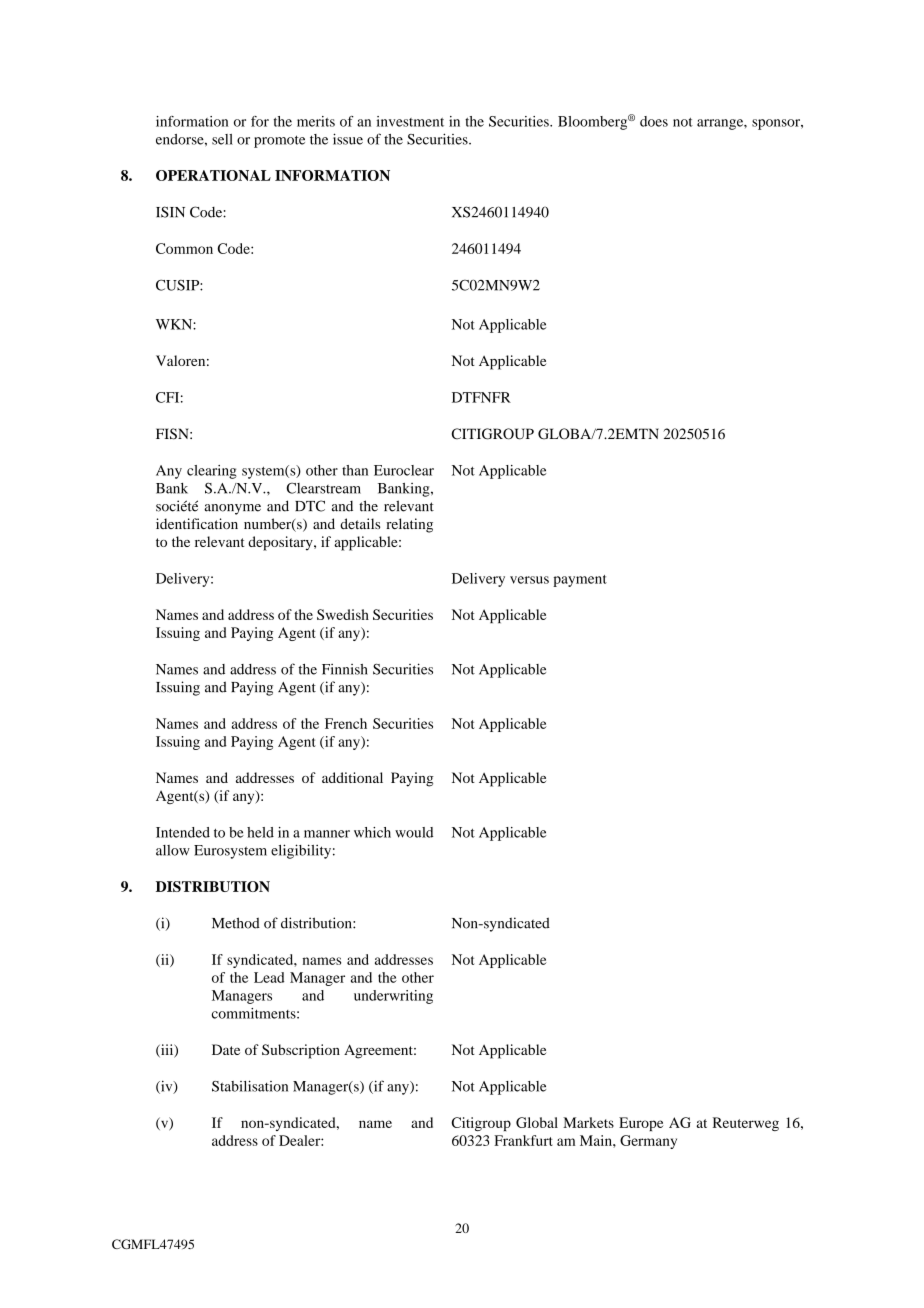 This screenshot has height=1308, width=924. Describe the element at coordinates (580, 581) in the screenshot. I see `payment` at that location.
